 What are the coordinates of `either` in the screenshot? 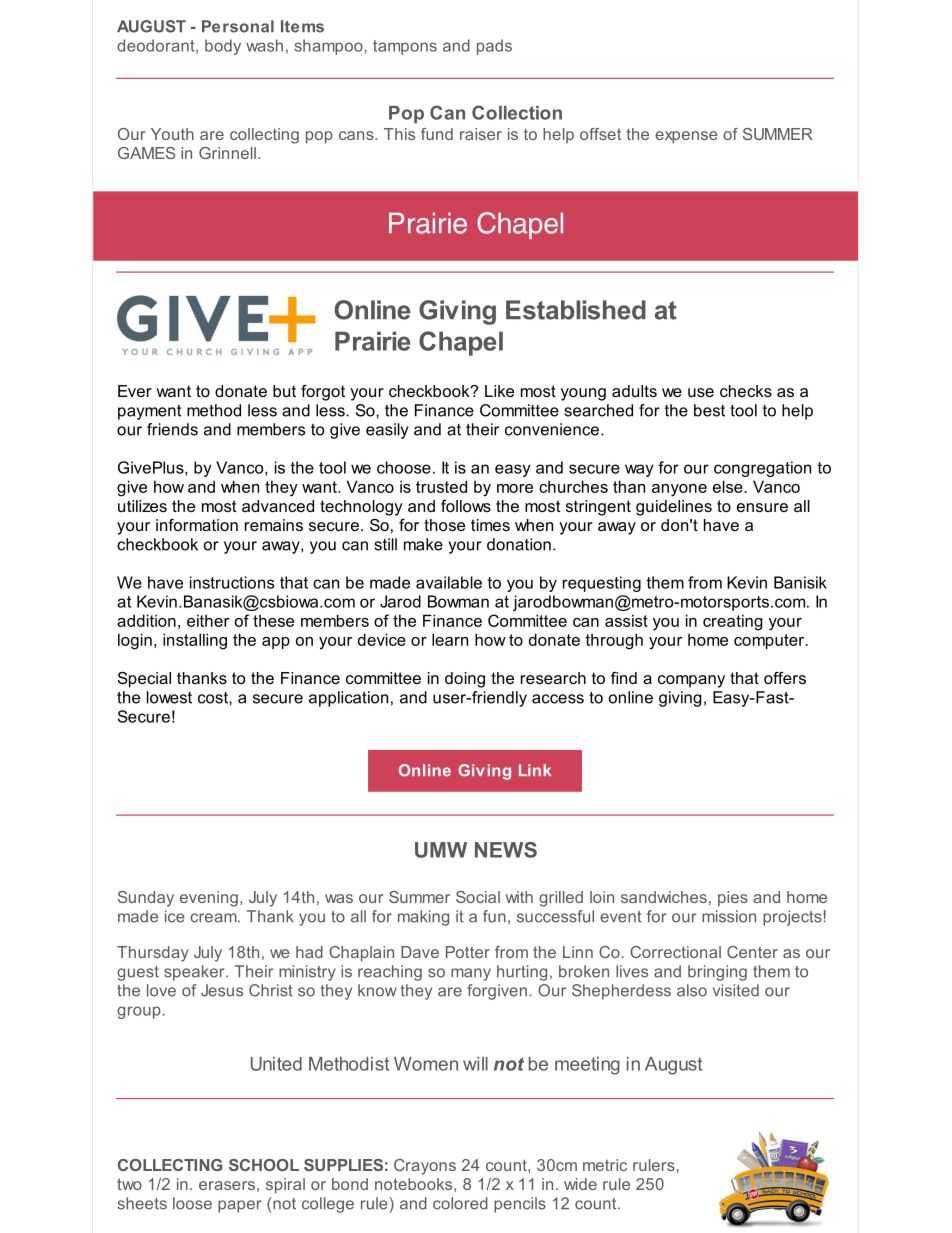 It's located at (208, 620).
